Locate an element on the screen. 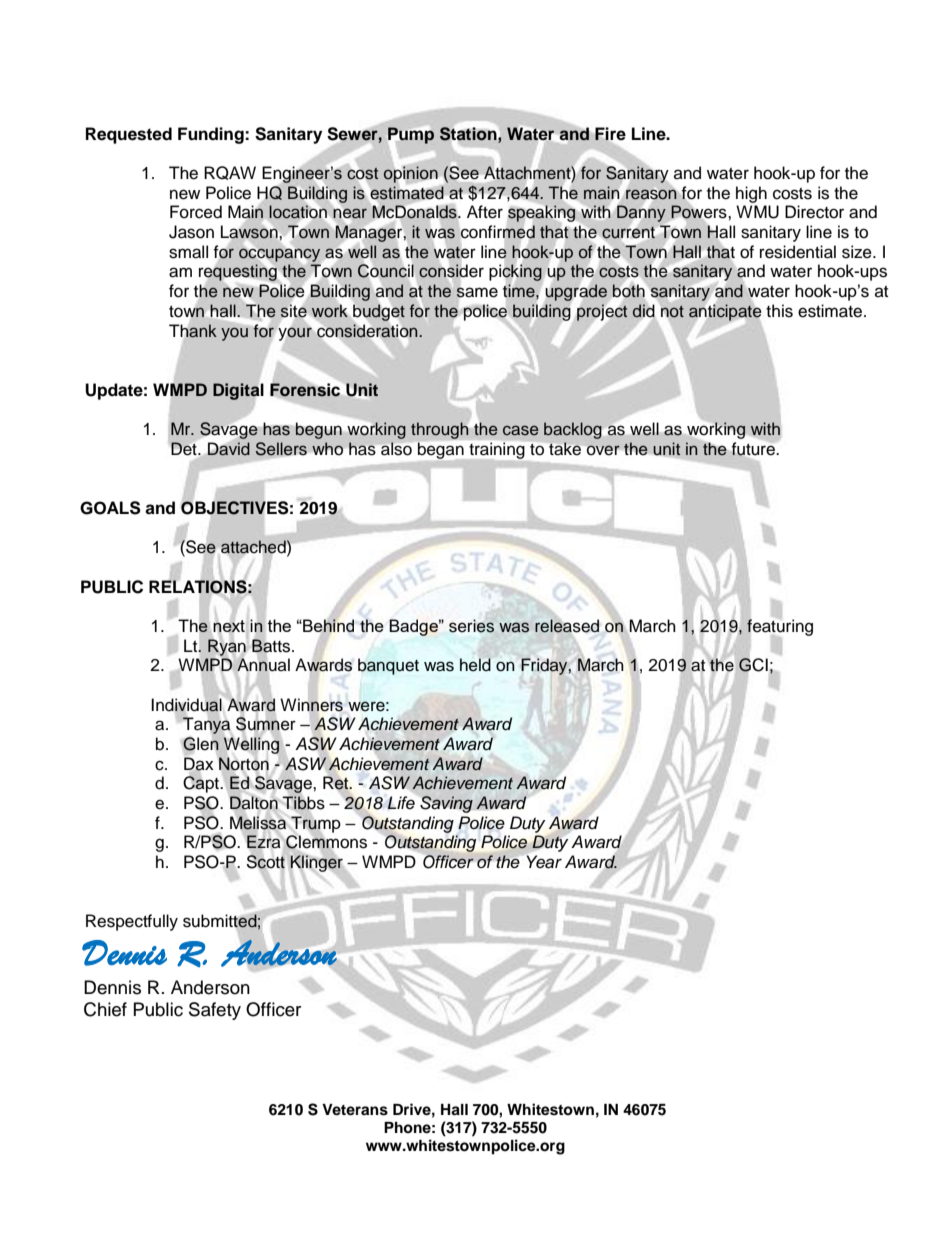 This screenshot has height=1233, width=952. released is located at coordinates (567, 626).
